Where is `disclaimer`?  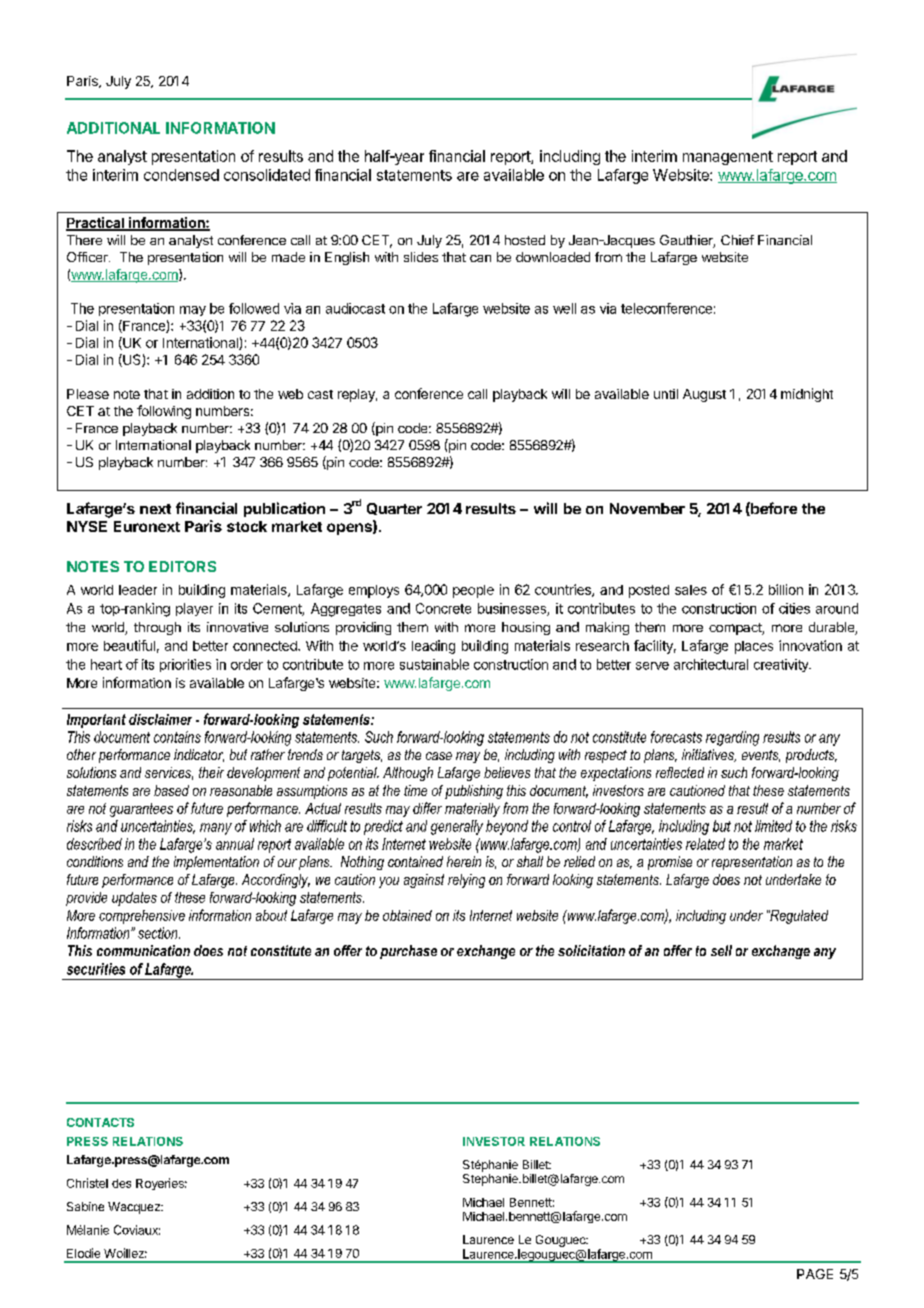
disclaimer is located at coordinates (160, 719).
